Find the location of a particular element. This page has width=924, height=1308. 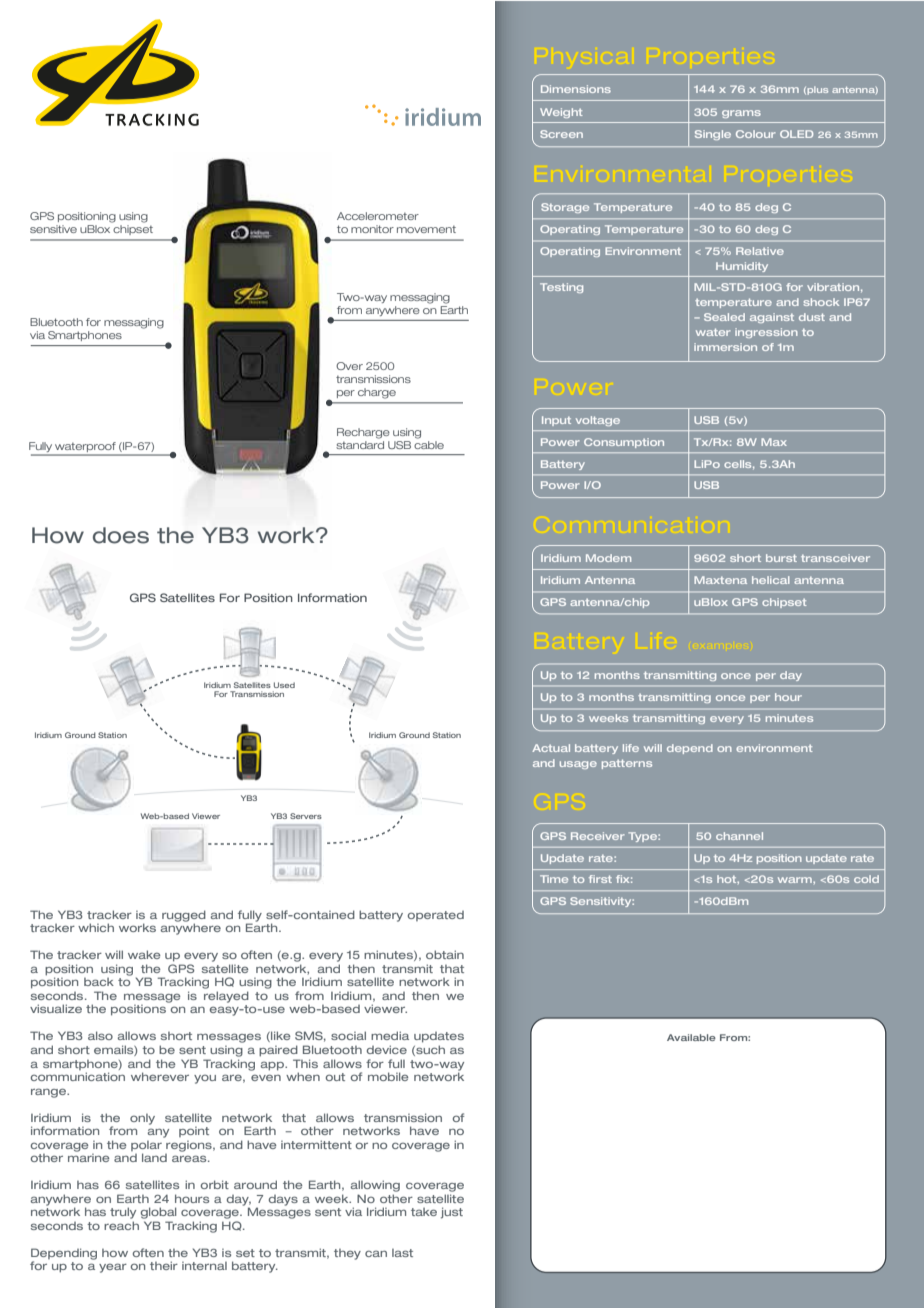

Screen is located at coordinates (561, 134).
